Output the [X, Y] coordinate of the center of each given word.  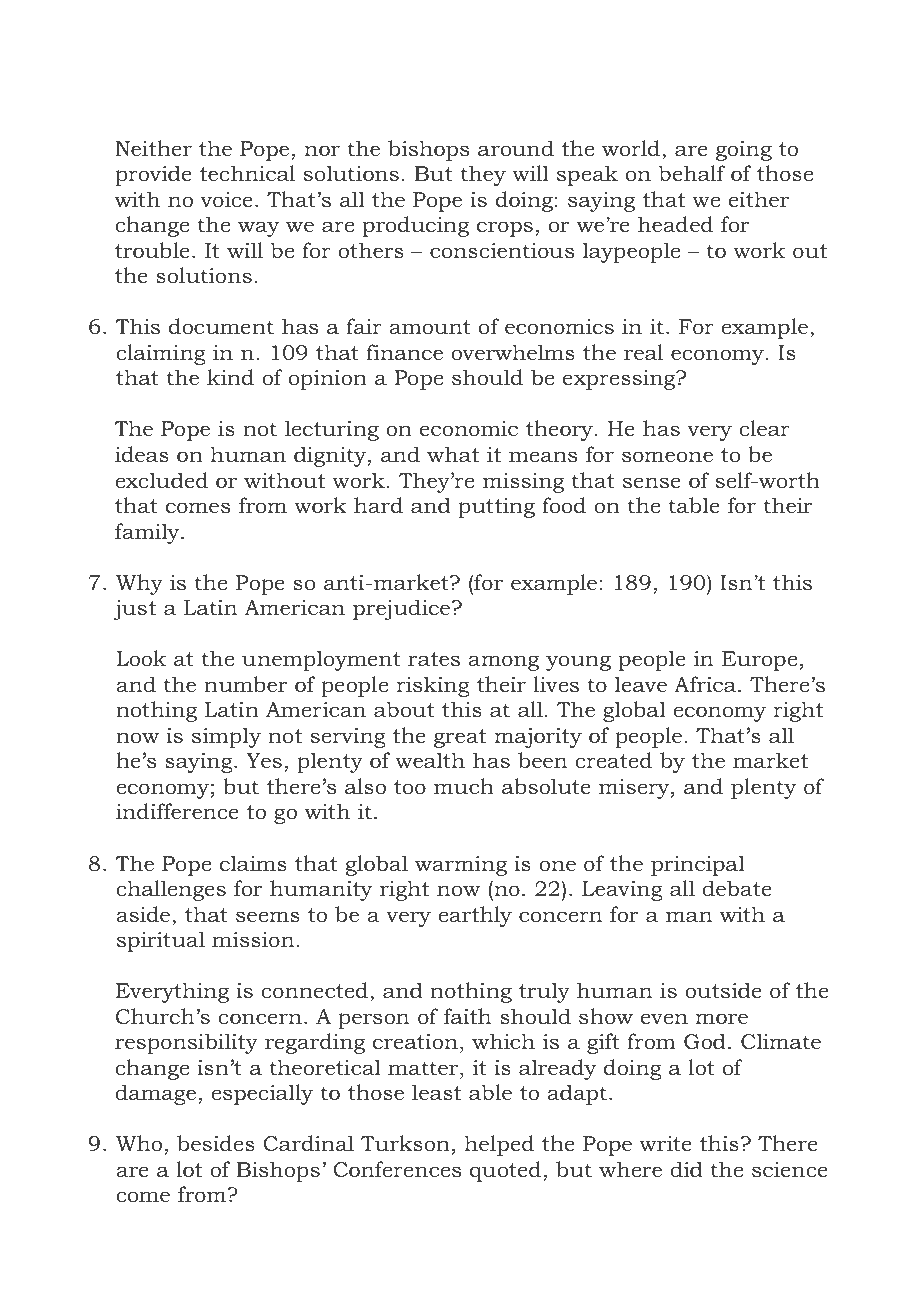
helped [499, 1145]
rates [434, 659]
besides [216, 1143]
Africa [706, 684]
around [516, 148]
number [245, 684]
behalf [692, 173]
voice [227, 200]
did [686, 1169]
